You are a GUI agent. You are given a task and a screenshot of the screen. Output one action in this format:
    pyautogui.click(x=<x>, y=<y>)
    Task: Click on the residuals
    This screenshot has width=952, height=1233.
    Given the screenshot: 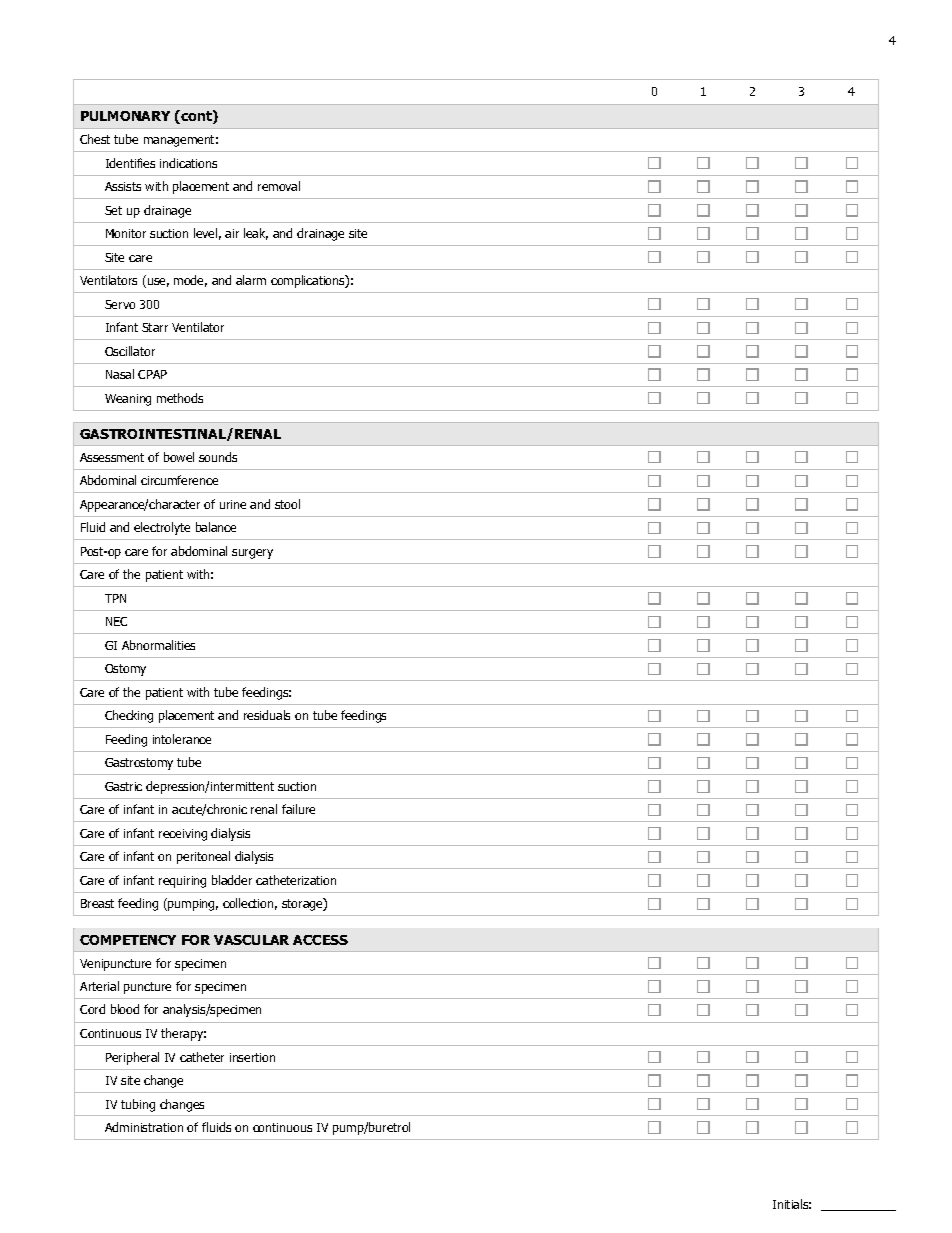 What is the action you would take?
    pyautogui.click(x=267, y=715)
